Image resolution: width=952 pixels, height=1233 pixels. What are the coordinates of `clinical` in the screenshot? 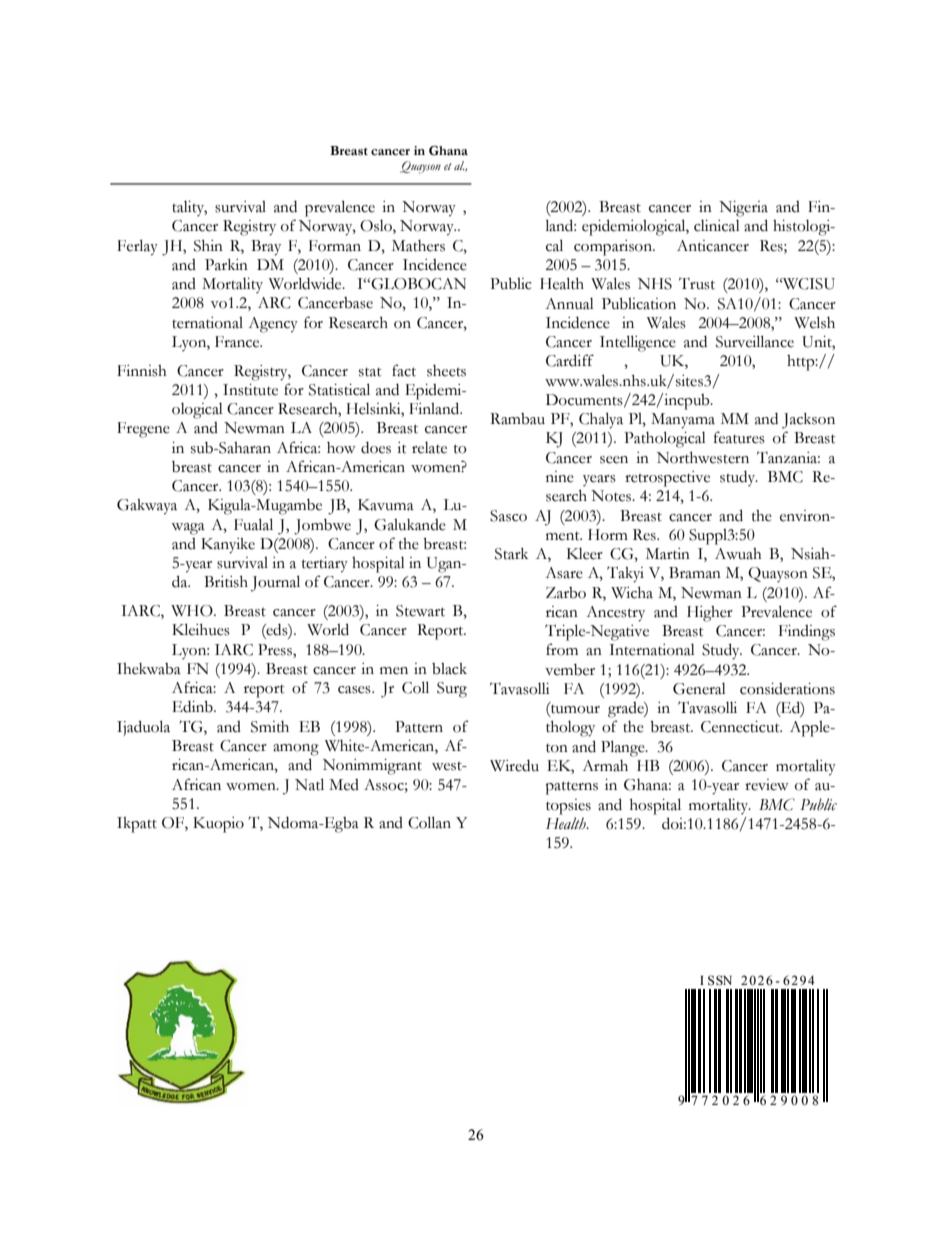 It's located at (717, 226).
